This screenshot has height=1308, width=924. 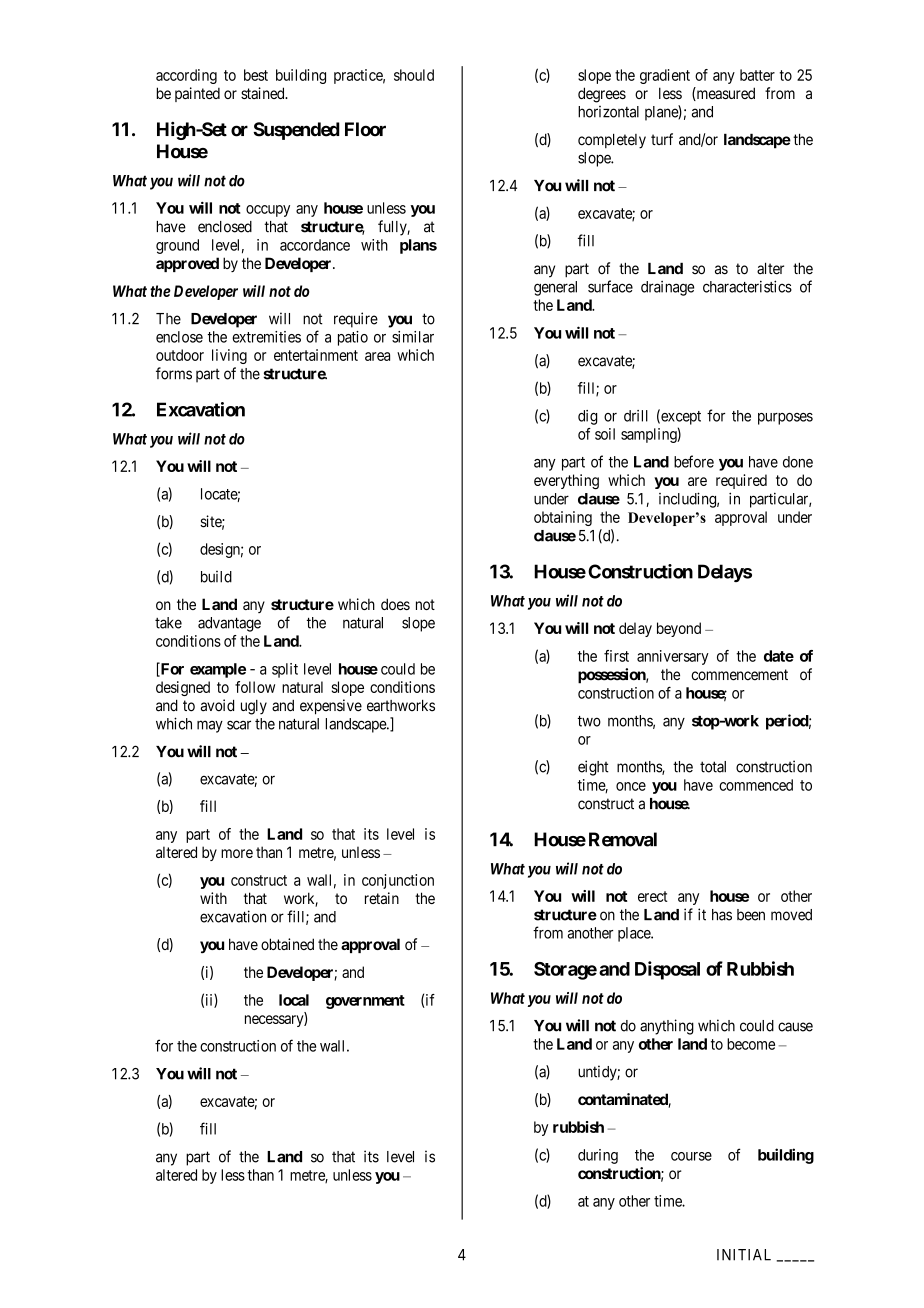 What do you see at coordinates (255, 687) in the screenshot?
I see `follow` at bounding box center [255, 687].
